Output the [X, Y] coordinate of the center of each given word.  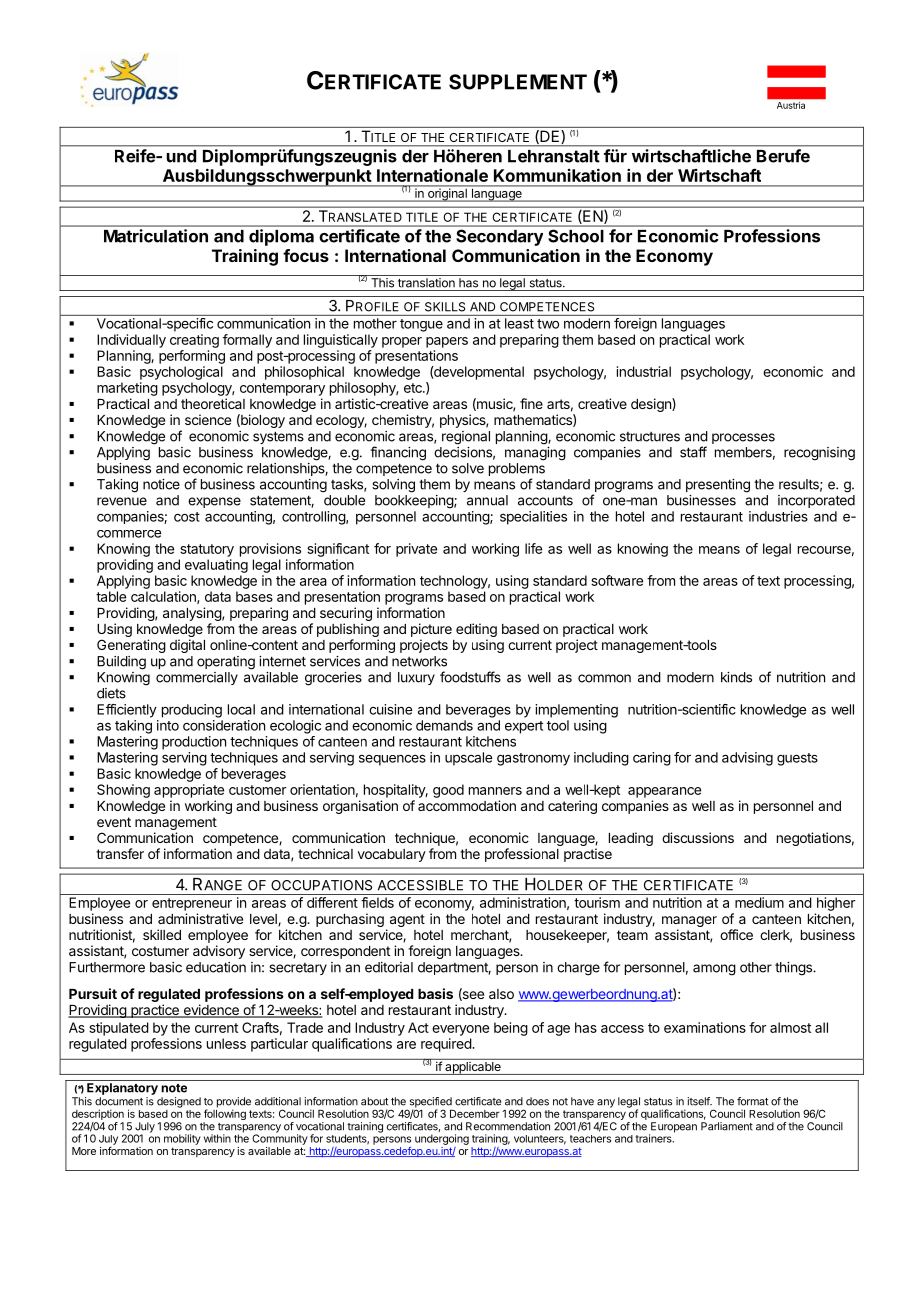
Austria [791, 105]
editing [476, 631]
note [174, 1088]
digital [187, 646]
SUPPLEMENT [518, 82]
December [475, 1114]
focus [306, 255]
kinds [736, 677]
